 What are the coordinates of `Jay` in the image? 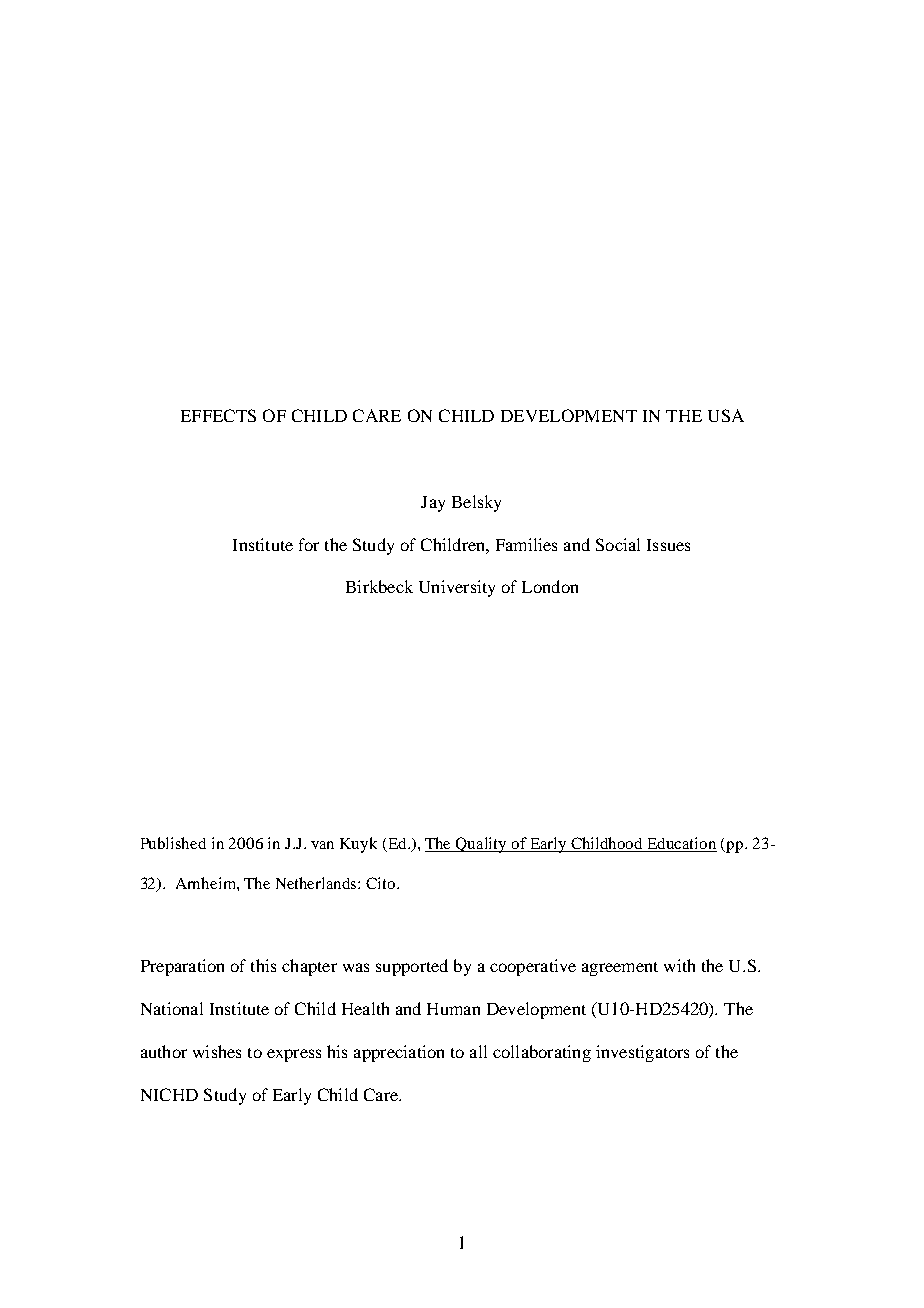 It's located at (433, 504).
